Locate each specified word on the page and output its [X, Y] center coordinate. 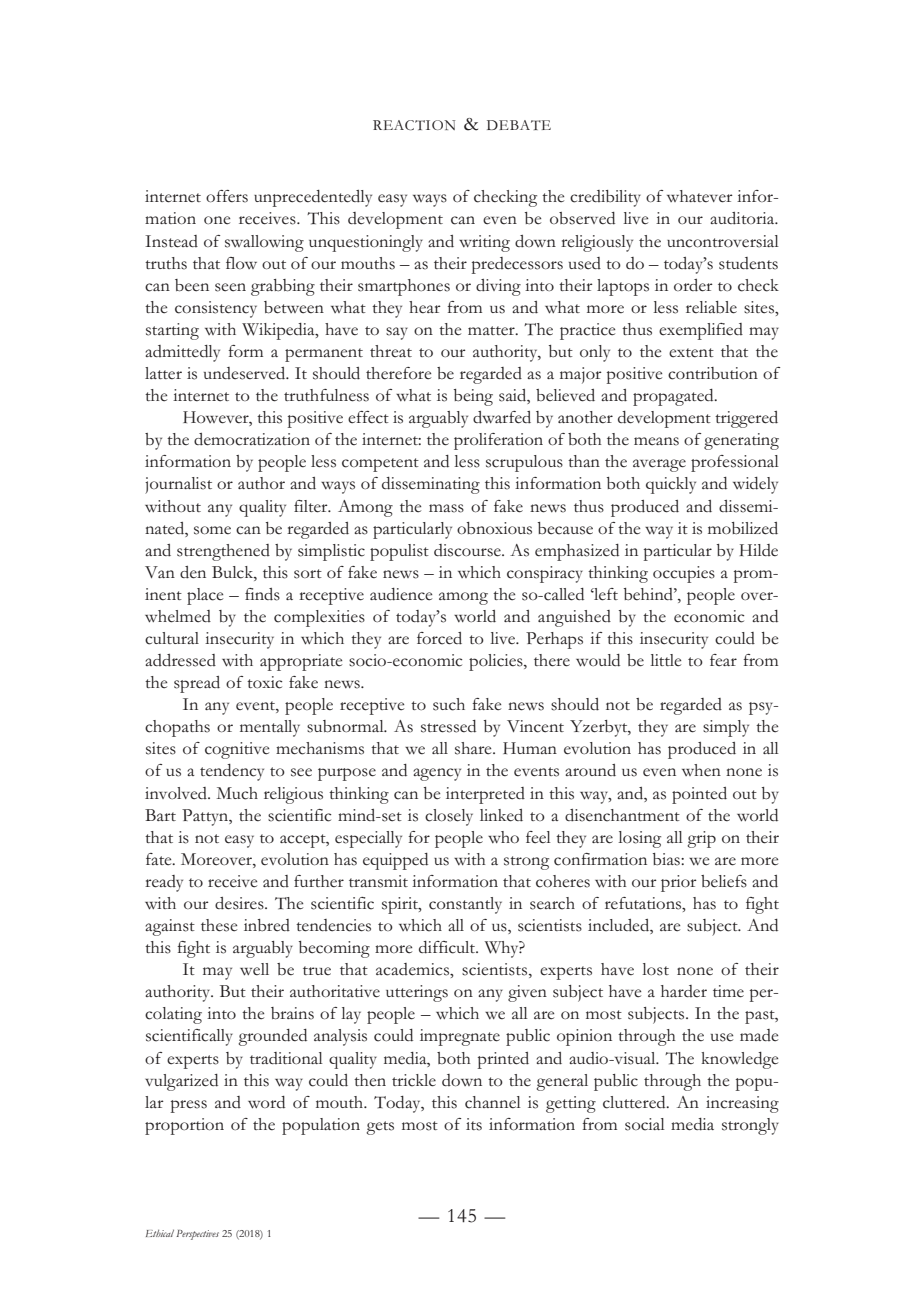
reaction [414, 125]
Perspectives [197, 1235]
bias [667, 859]
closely [449, 817]
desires [240, 903]
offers [227, 196]
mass [446, 508]
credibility [605, 198]
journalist [178, 485]
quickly [671, 485]
